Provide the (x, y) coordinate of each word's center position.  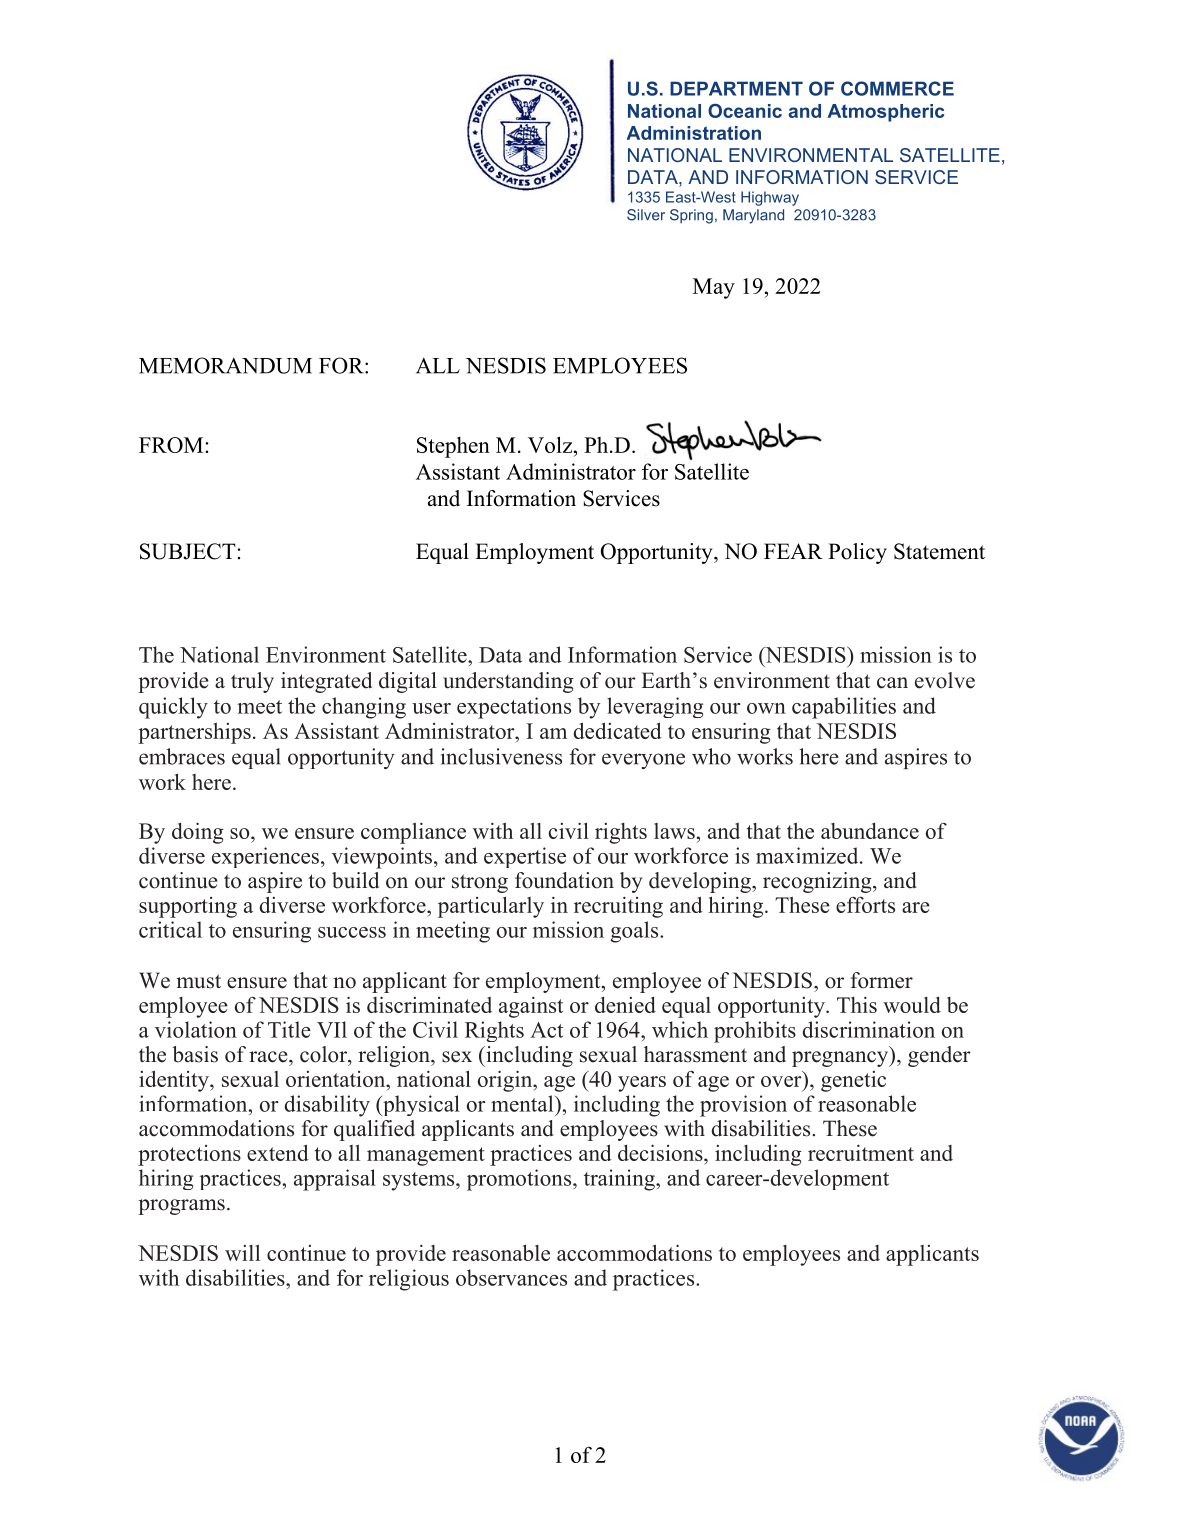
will (242, 1253)
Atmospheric (885, 113)
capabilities (844, 708)
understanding (508, 682)
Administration (694, 133)
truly (252, 682)
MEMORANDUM (225, 365)
